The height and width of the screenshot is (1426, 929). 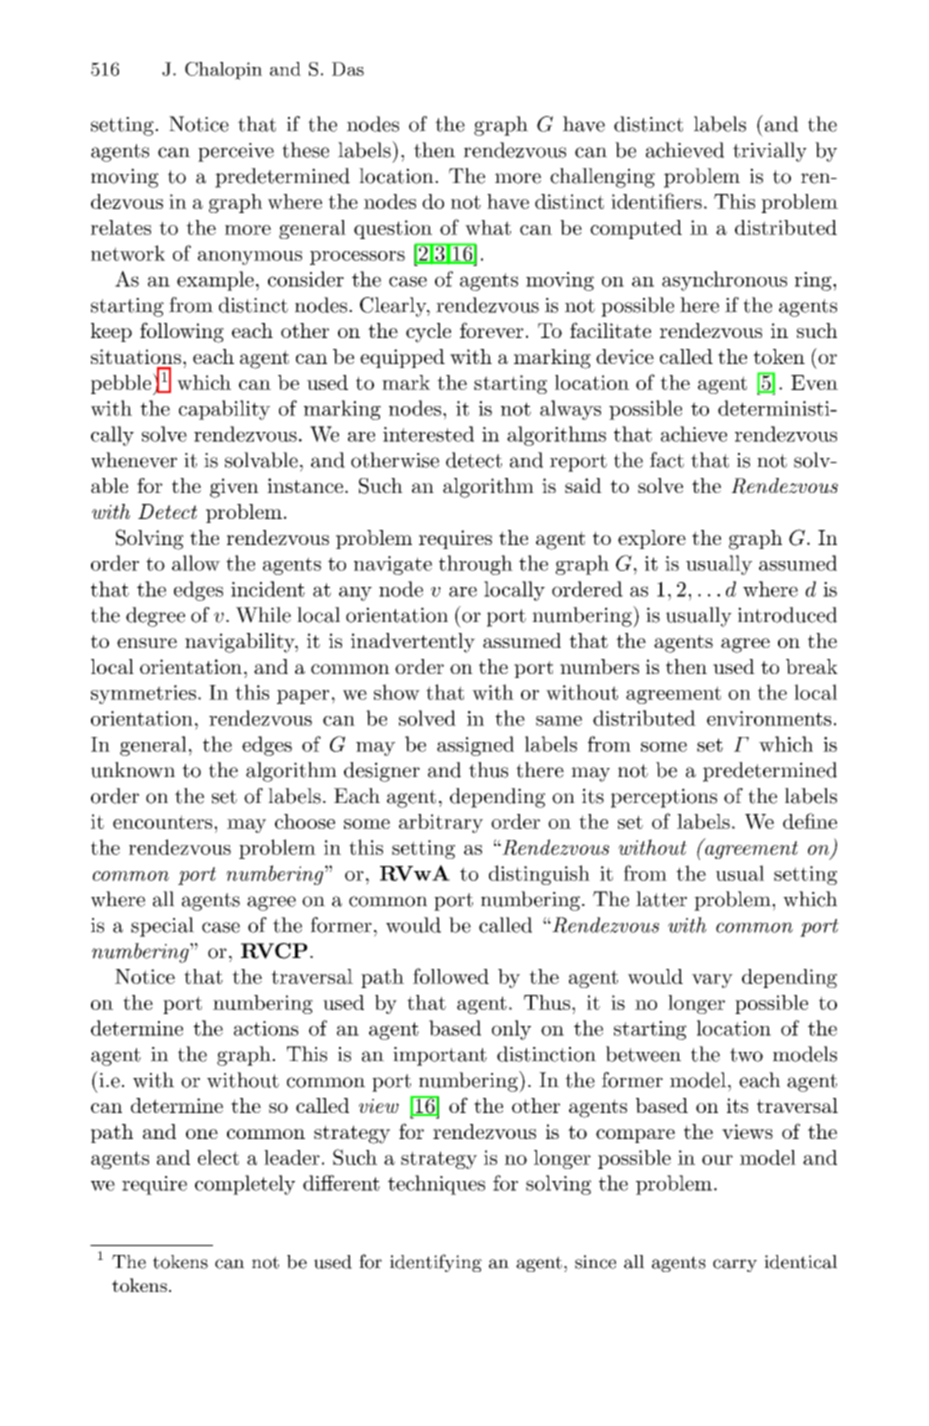 I want to click on followed, so click(x=451, y=976).
